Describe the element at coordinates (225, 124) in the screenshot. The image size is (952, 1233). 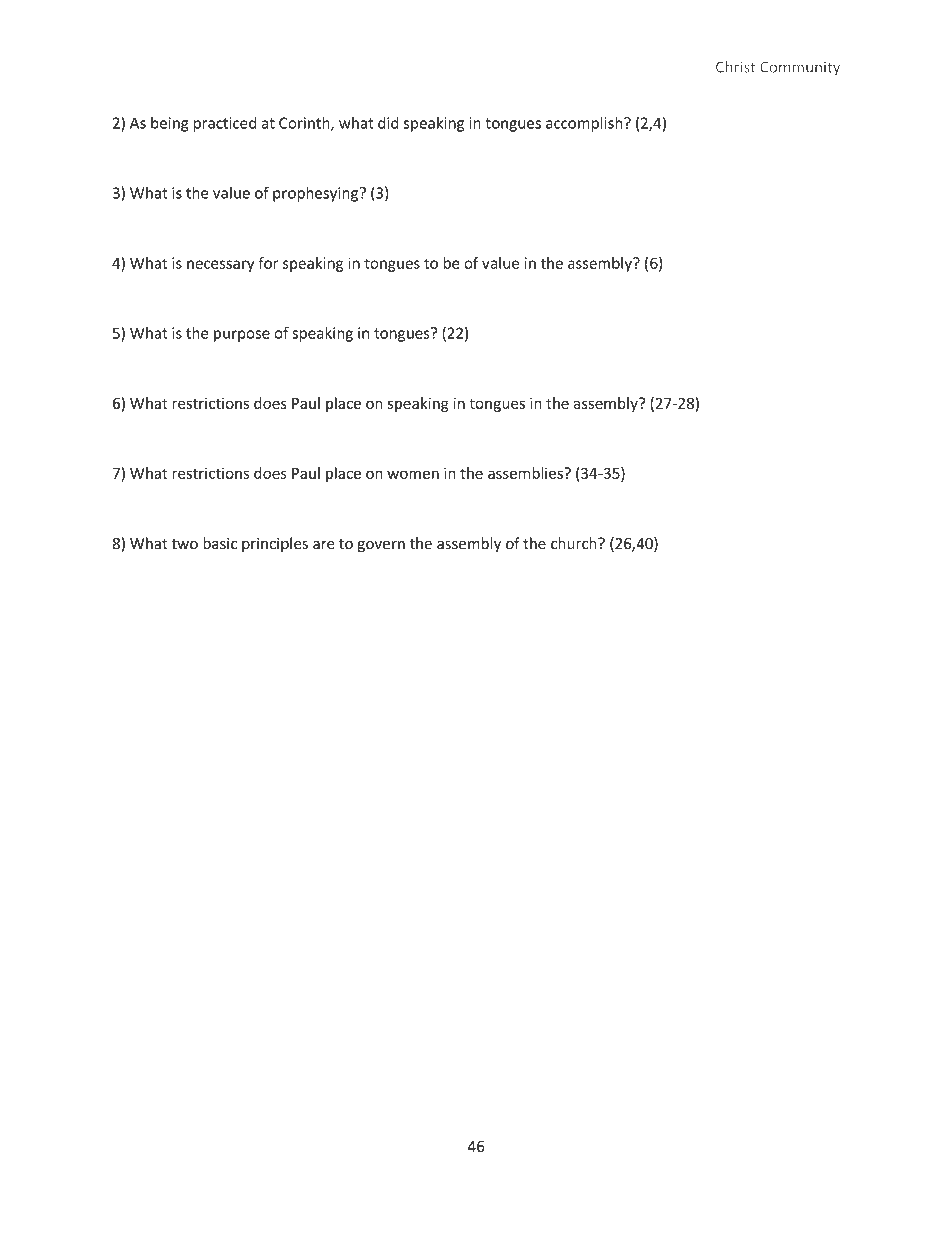
I see `practiced` at that location.
